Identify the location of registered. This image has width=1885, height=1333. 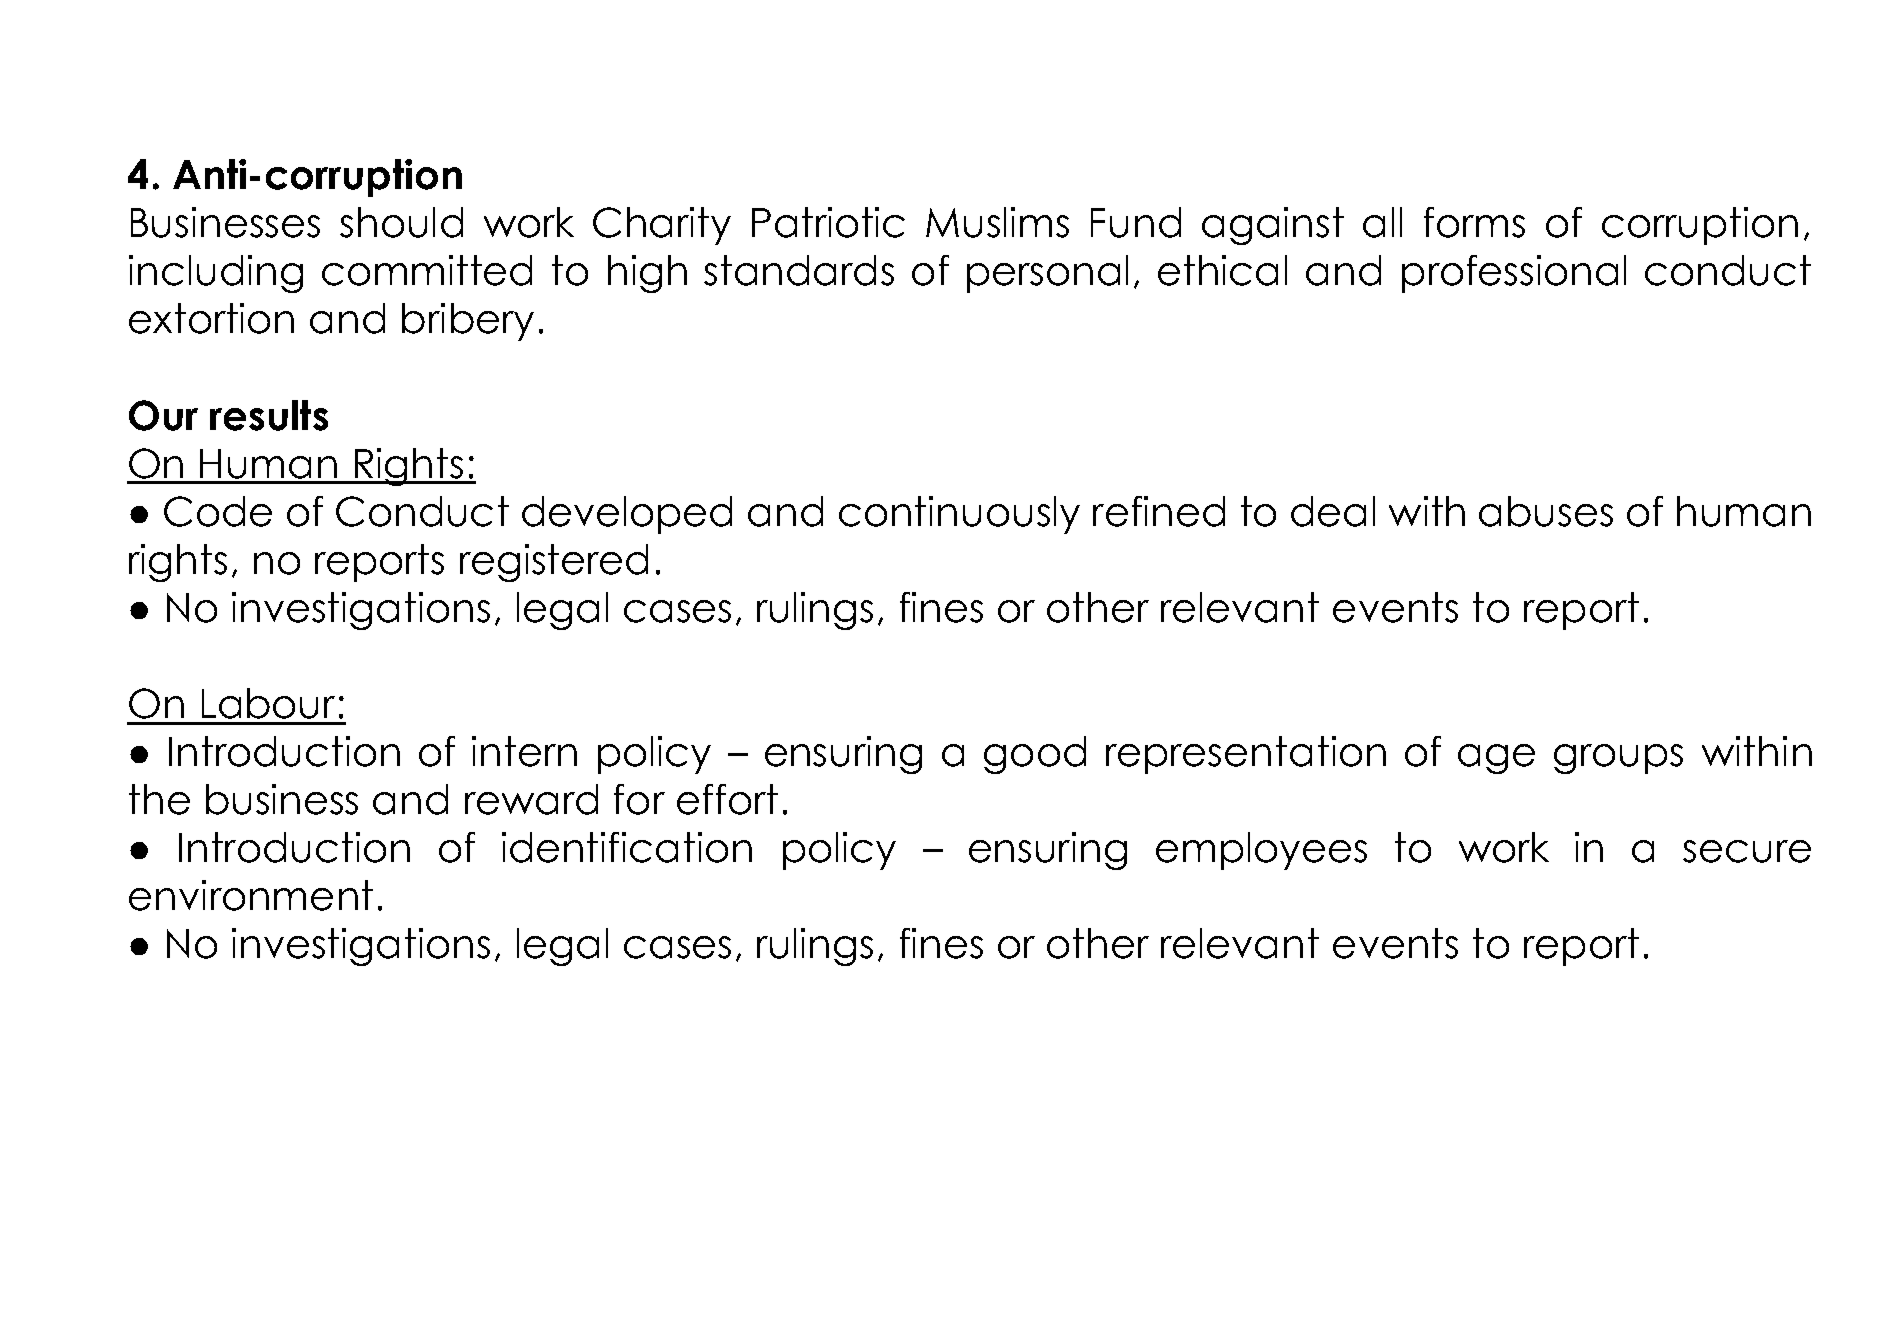
(554, 563).
